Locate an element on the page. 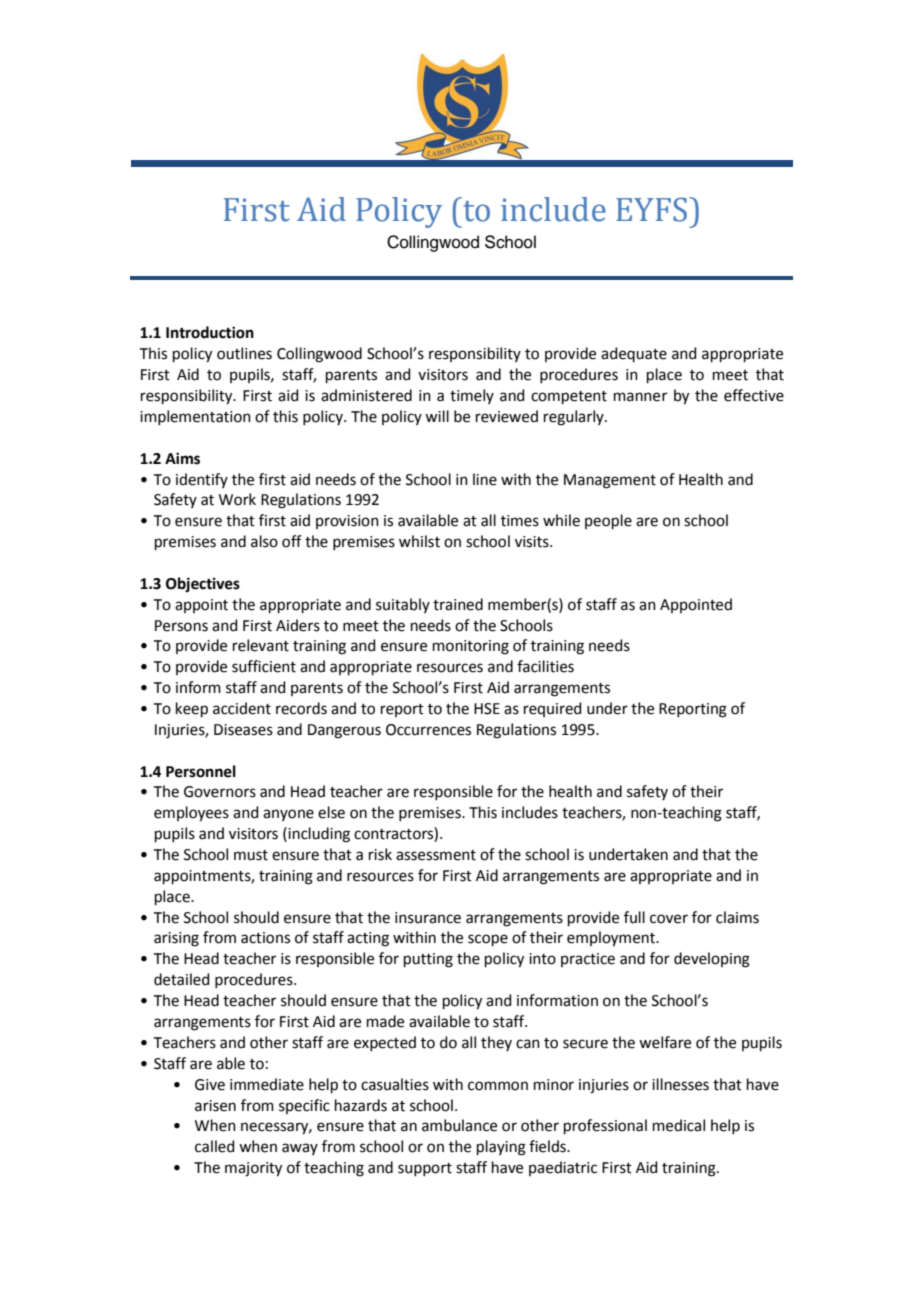  medical is located at coordinates (679, 1125).
